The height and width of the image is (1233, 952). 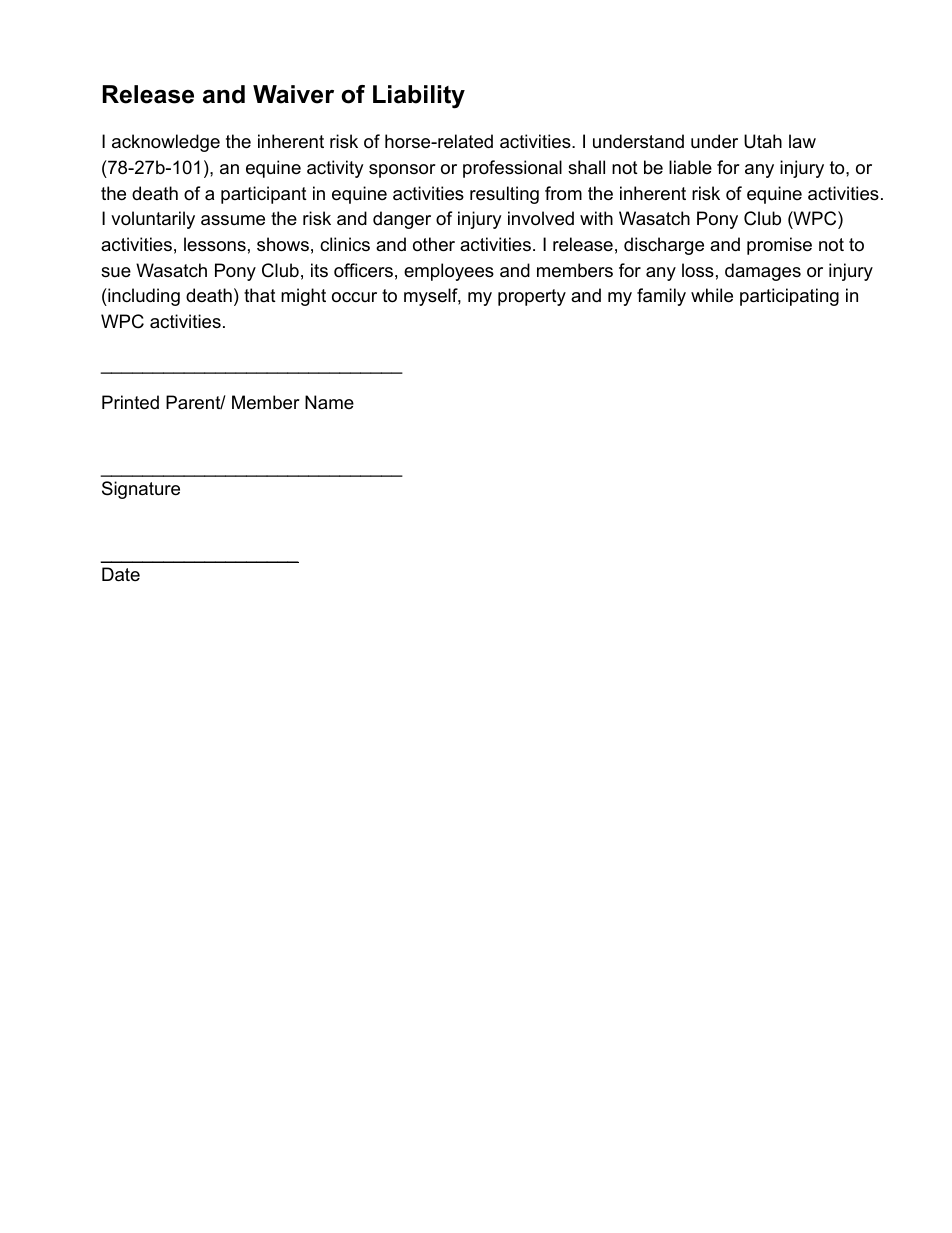 I want to click on Liability, so click(x=419, y=97).
